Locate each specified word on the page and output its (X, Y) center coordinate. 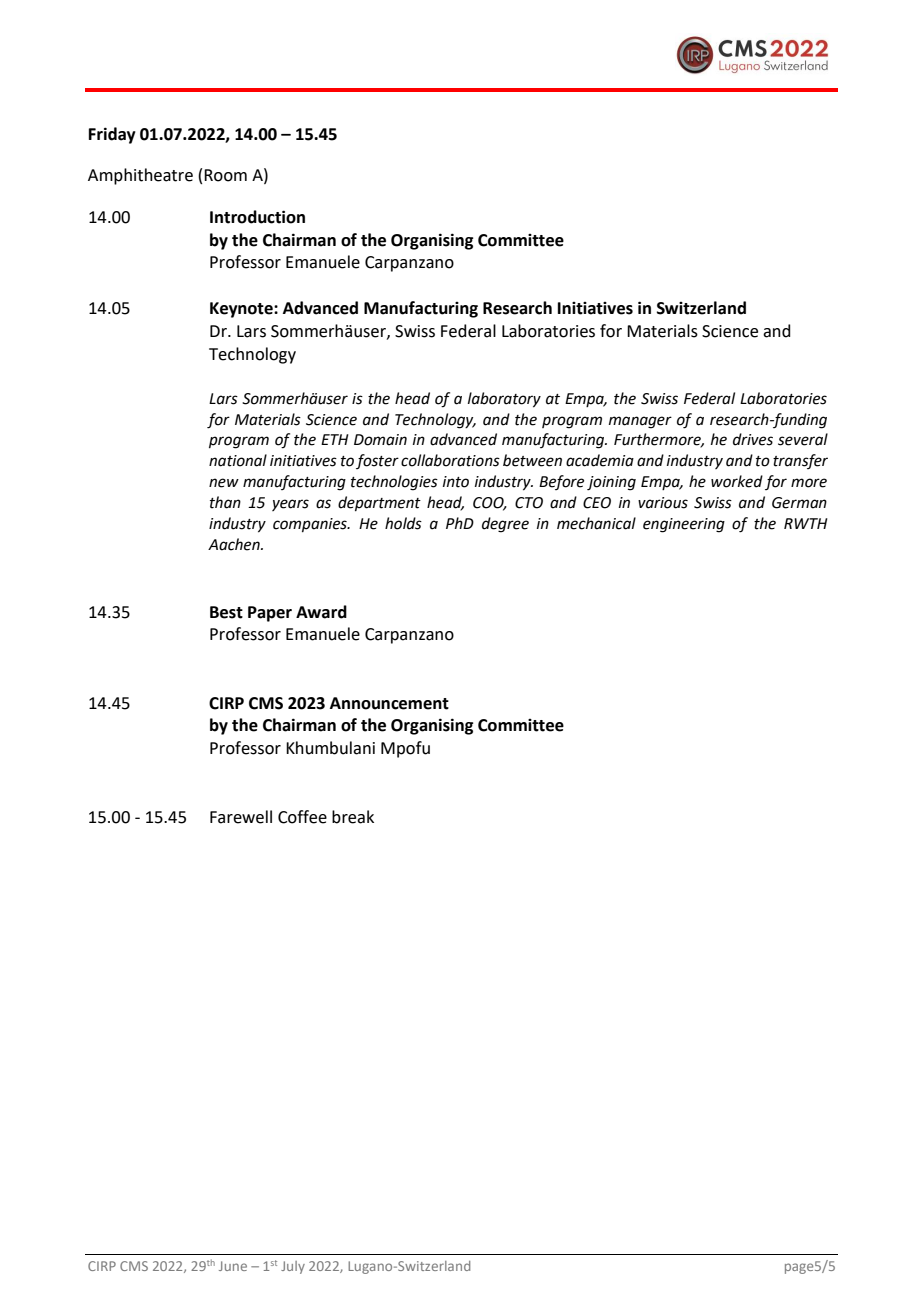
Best (226, 612)
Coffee (302, 817)
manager (640, 422)
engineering (684, 525)
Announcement (389, 703)
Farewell (241, 817)
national (238, 460)
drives (753, 439)
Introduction (257, 217)
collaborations (450, 460)
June (233, 1266)
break (353, 817)
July (293, 1267)
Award (321, 612)
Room (225, 175)
